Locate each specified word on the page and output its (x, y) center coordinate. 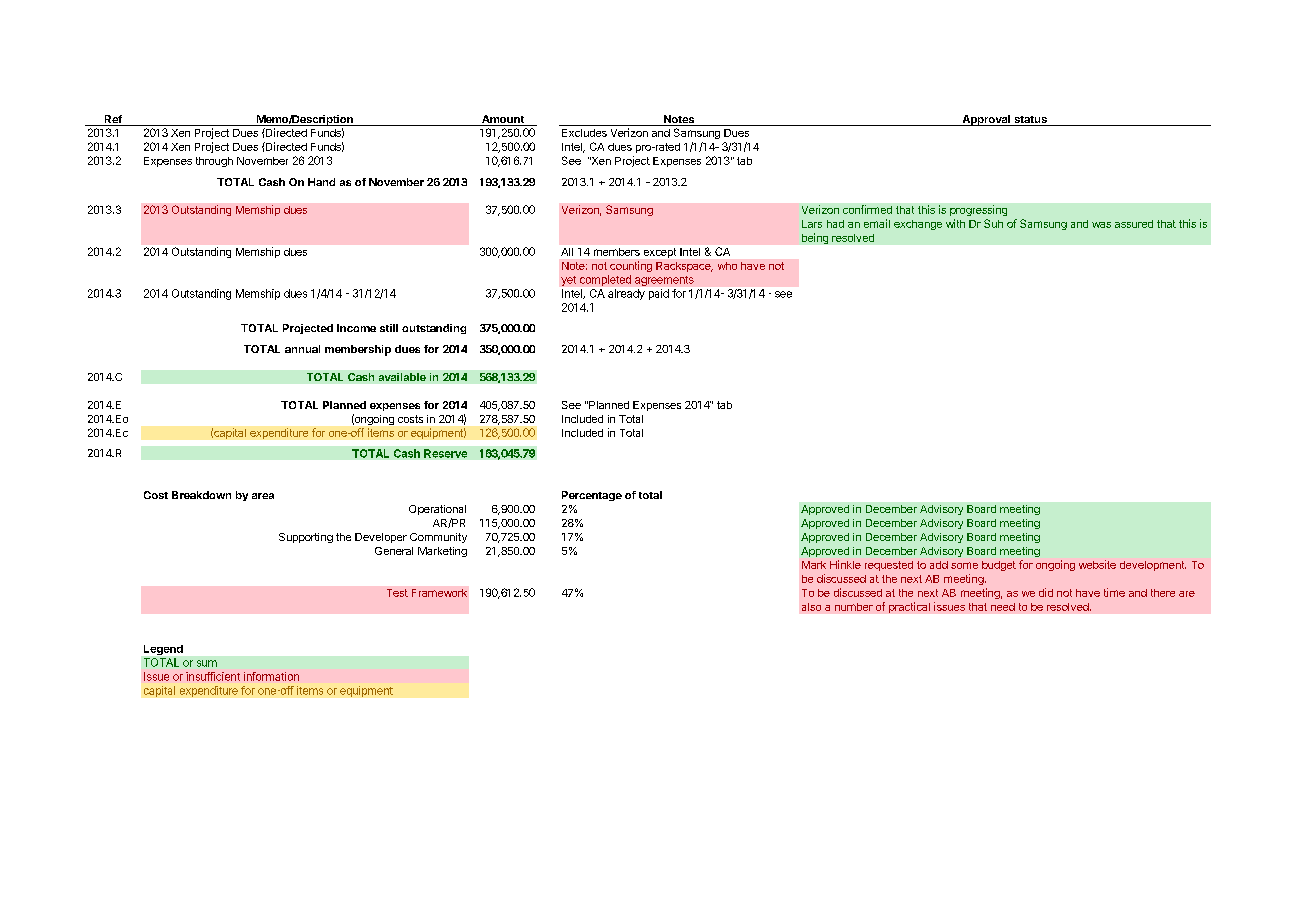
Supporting (306, 538)
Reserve (445, 453)
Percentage (592, 496)
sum (207, 663)
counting (631, 266)
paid (659, 294)
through (214, 162)
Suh (993, 223)
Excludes (584, 133)
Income (356, 328)
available (402, 377)
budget (999, 566)
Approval (986, 120)
